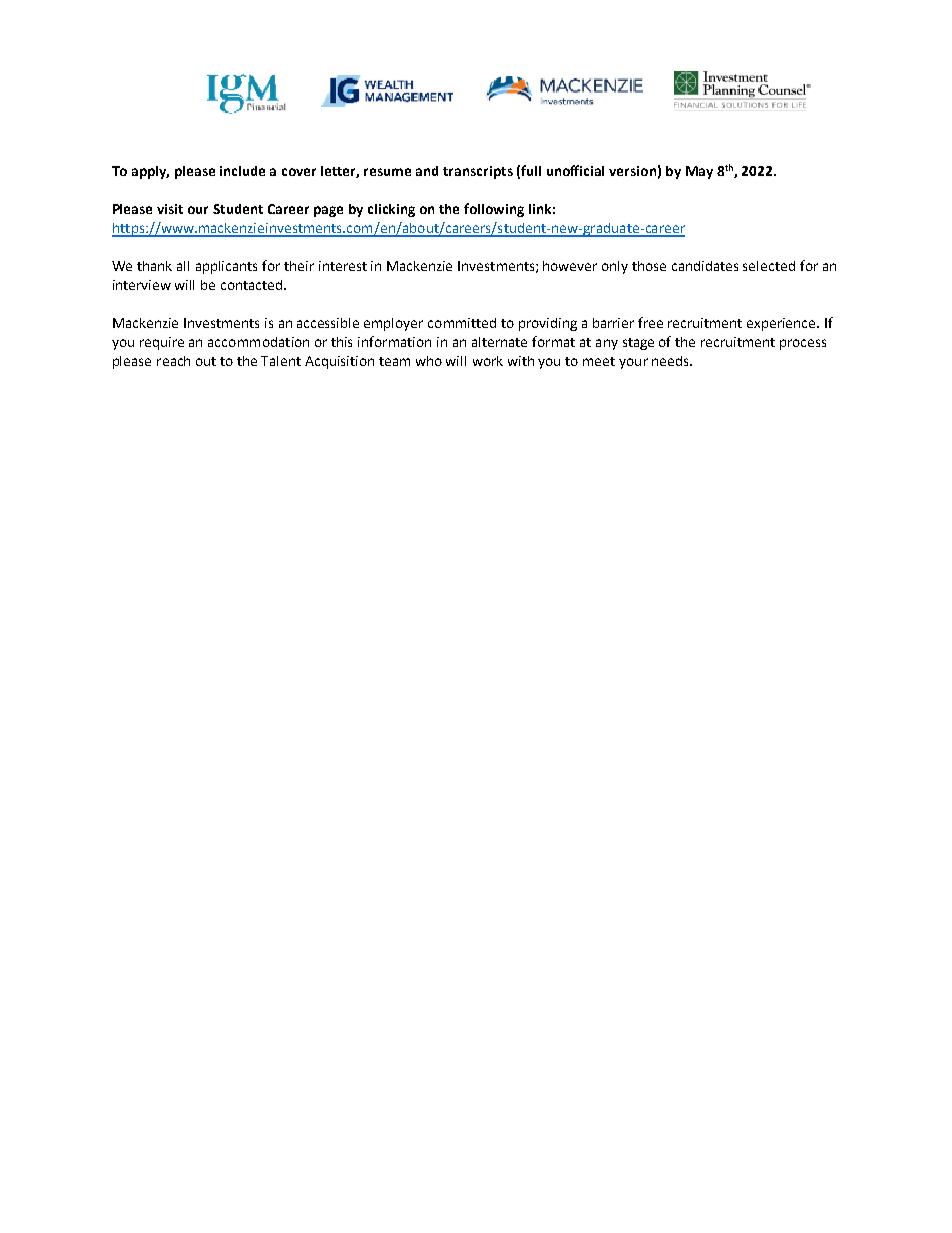 Image resolution: width=952 pixels, height=1233 pixels. Describe the element at coordinates (650, 322) in the screenshot. I see `free` at that location.
